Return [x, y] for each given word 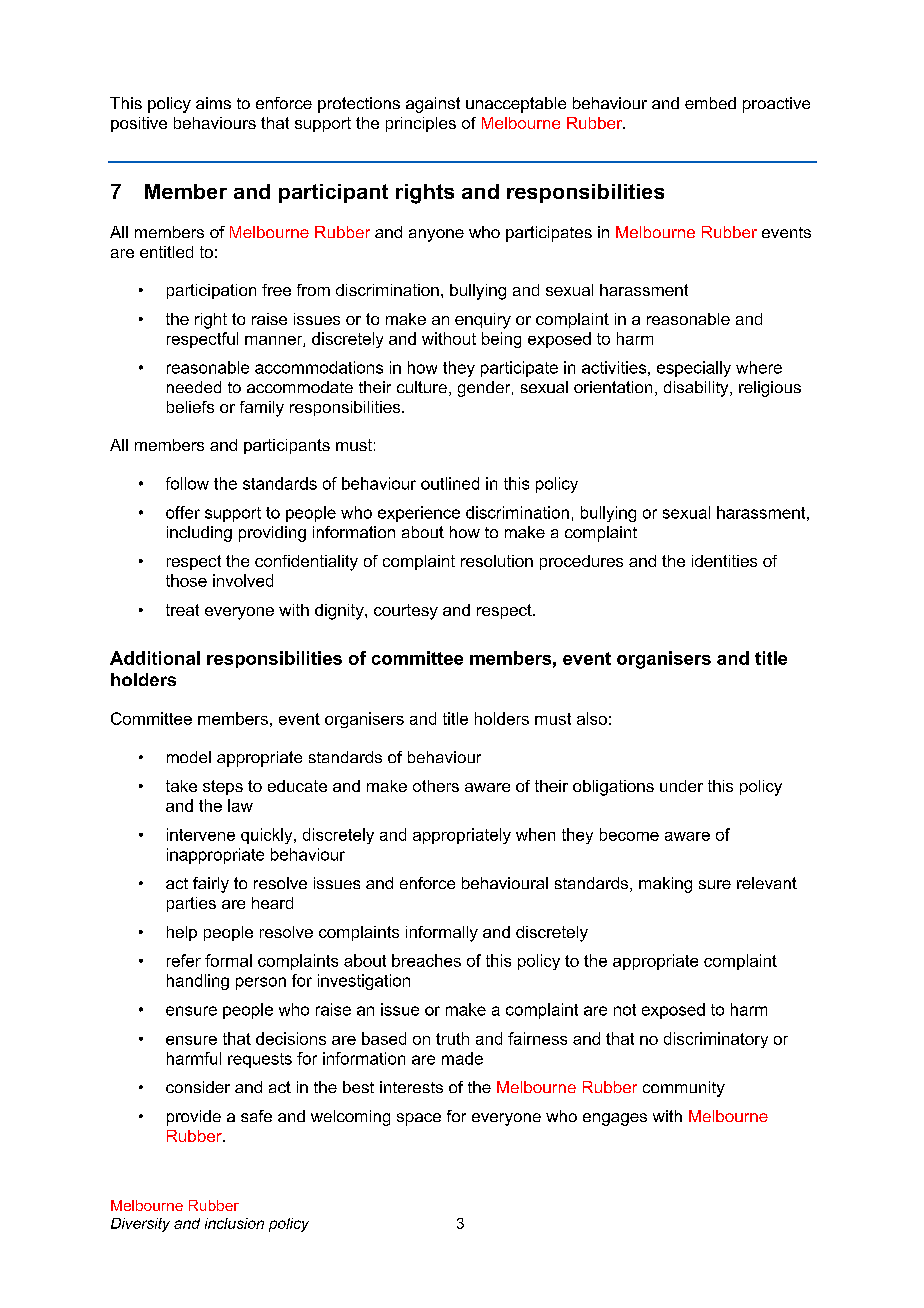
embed [710, 103]
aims [213, 103]
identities [724, 561]
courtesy [406, 612]
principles [421, 124]
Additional [155, 658]
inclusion [234, 1223]
